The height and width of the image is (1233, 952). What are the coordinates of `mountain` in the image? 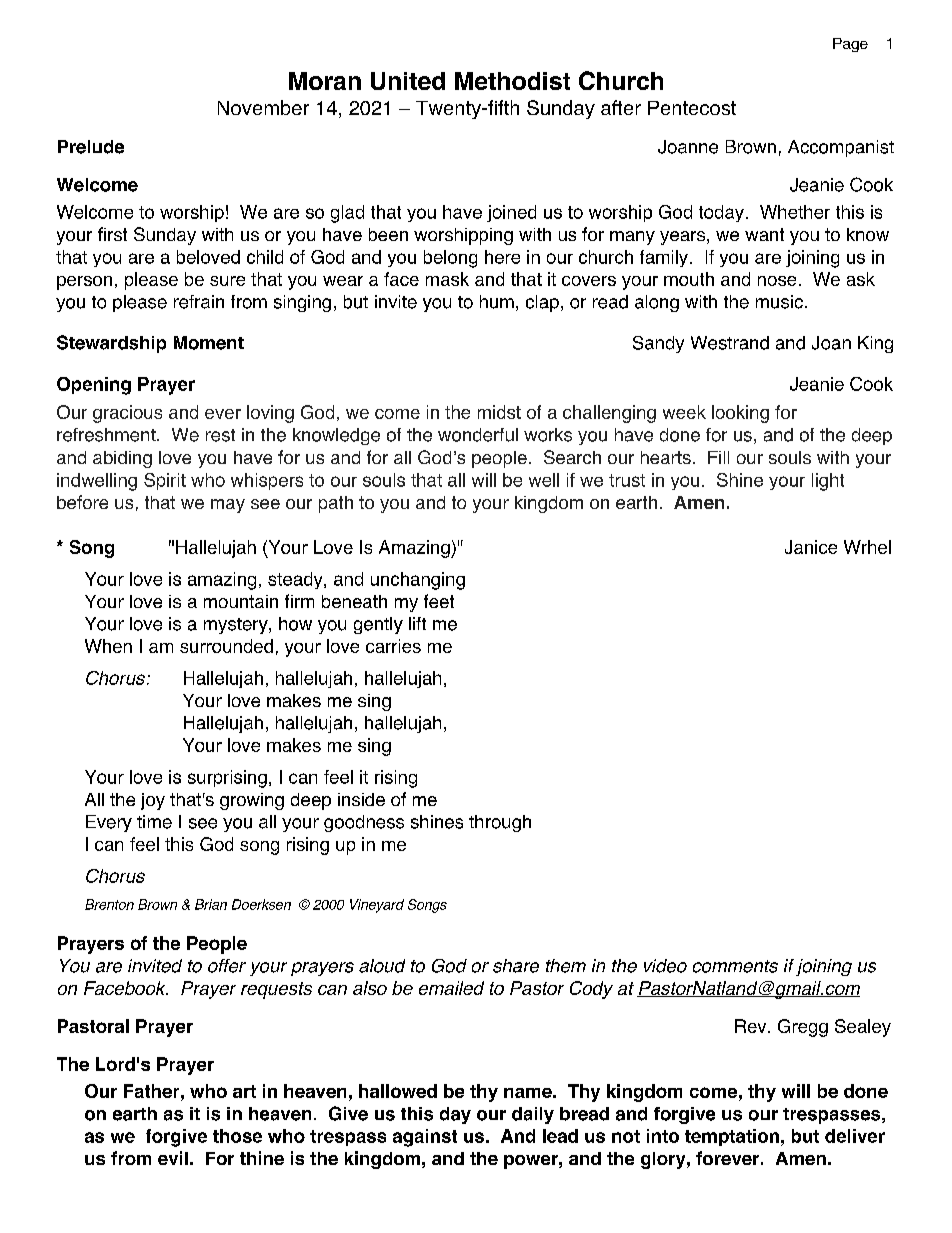 It's located at (241, 601).
